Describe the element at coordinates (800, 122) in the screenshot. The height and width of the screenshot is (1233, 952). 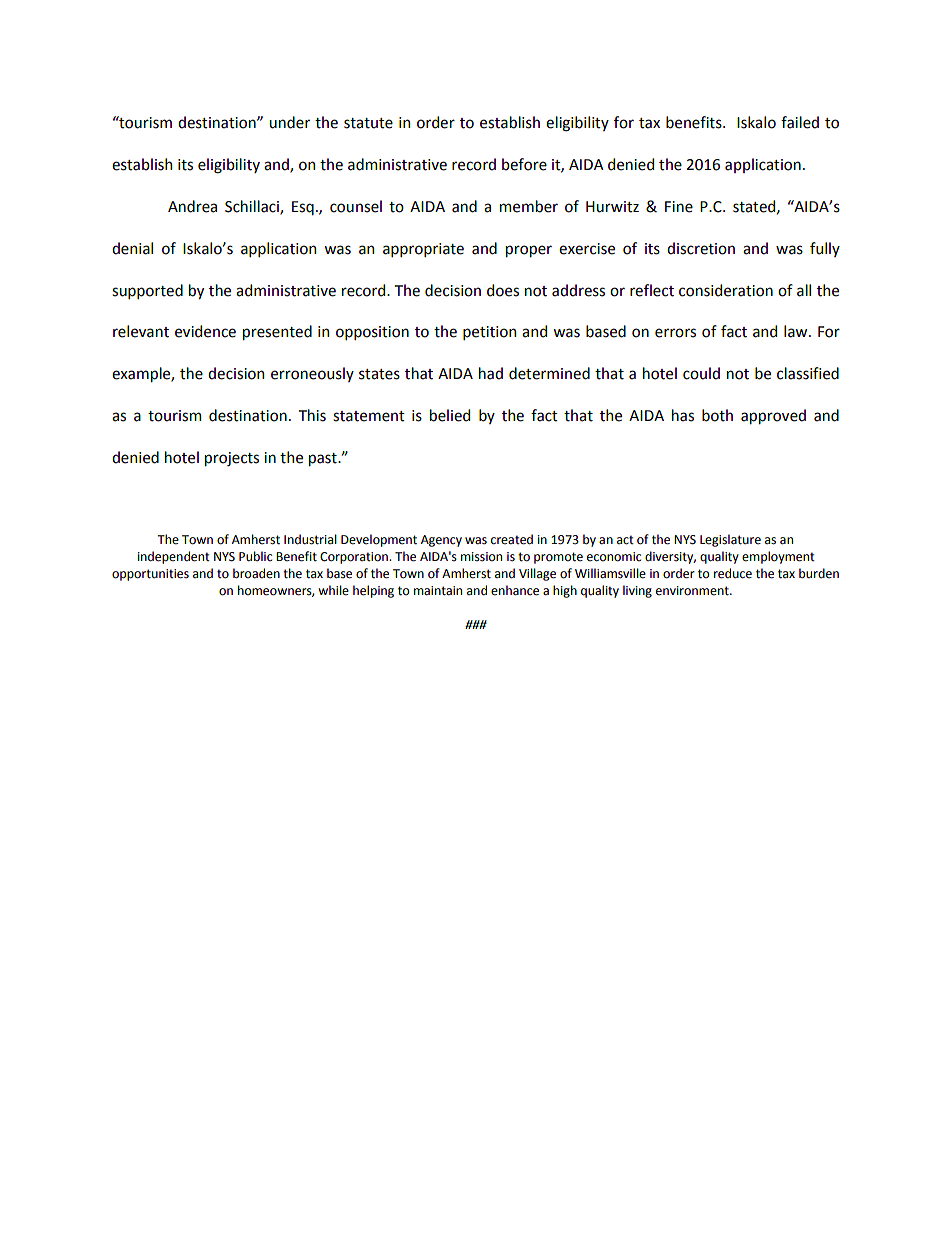
I see `failed` at that location.
